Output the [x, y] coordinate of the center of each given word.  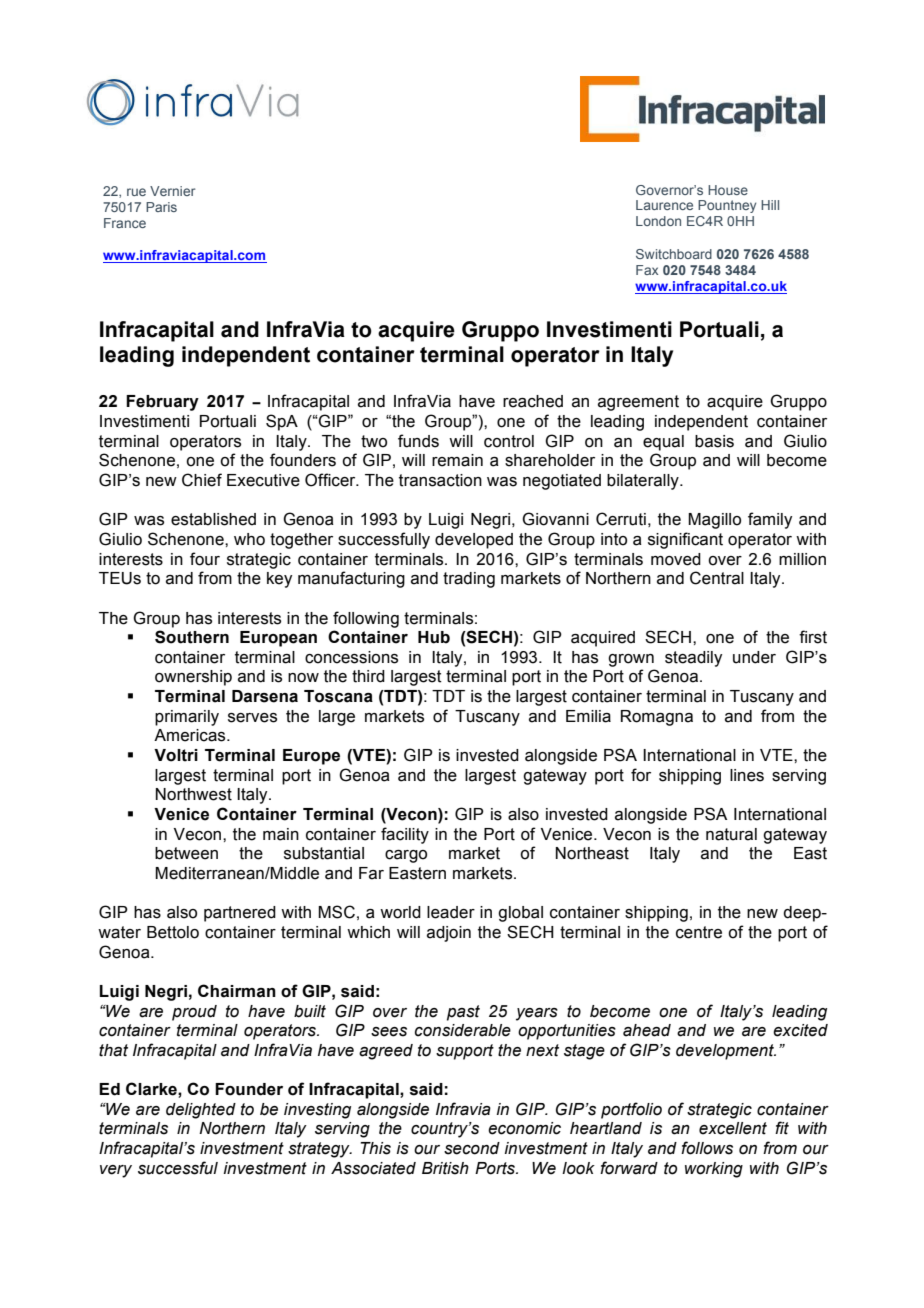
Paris [161, 207]
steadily [693, 659]
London [658, 221]
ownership [193, 678]
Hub [434, 637]
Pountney [727, 206]
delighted [201, 1111]
